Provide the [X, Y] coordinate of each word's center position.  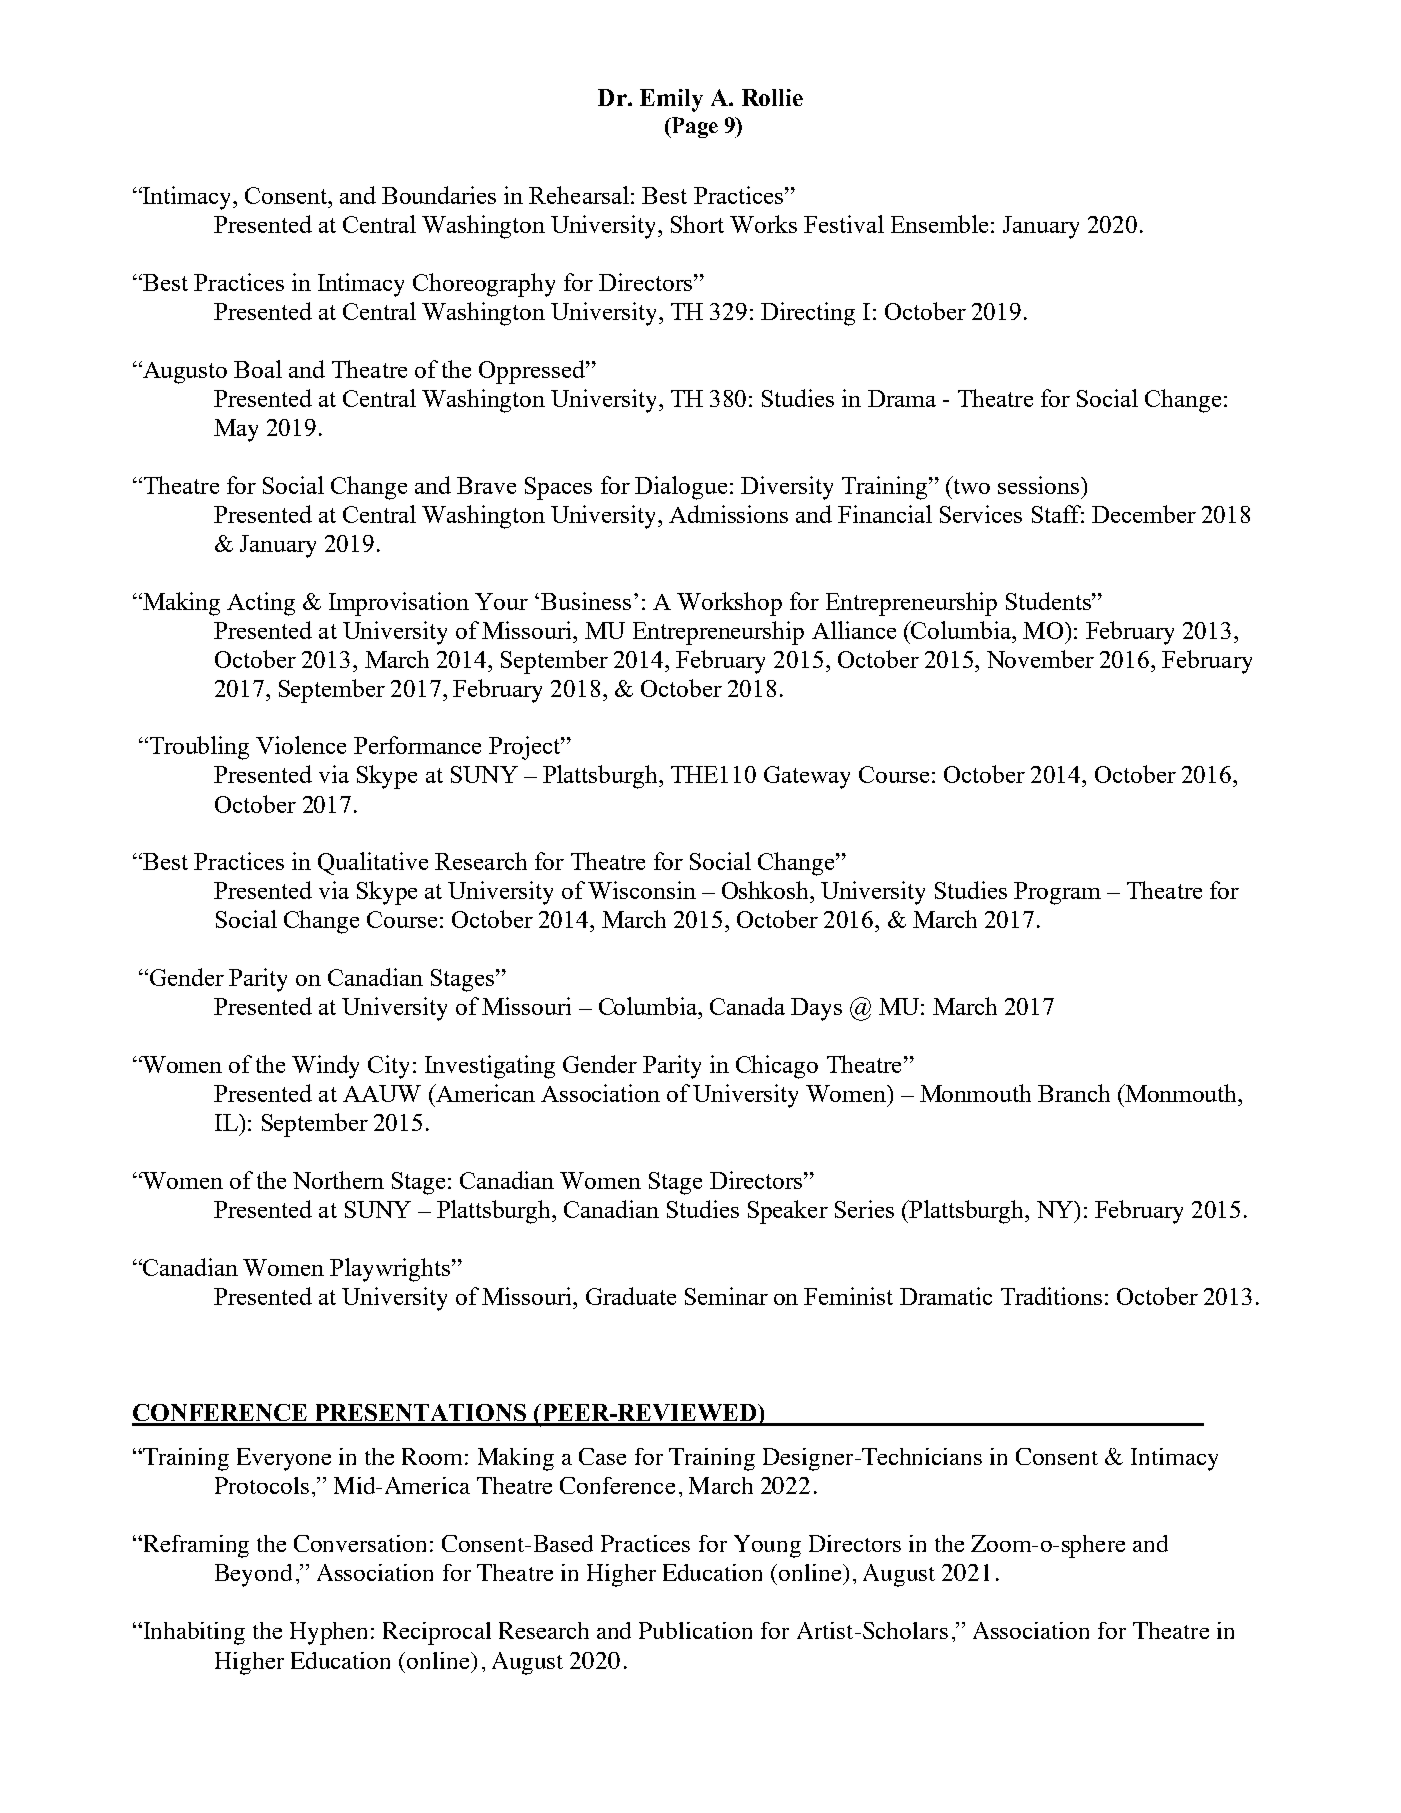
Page [693, 127]
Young [767, 1546]
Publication [695, 1630]
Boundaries [439, 195]
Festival [844, 224]
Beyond [253, 1575]
